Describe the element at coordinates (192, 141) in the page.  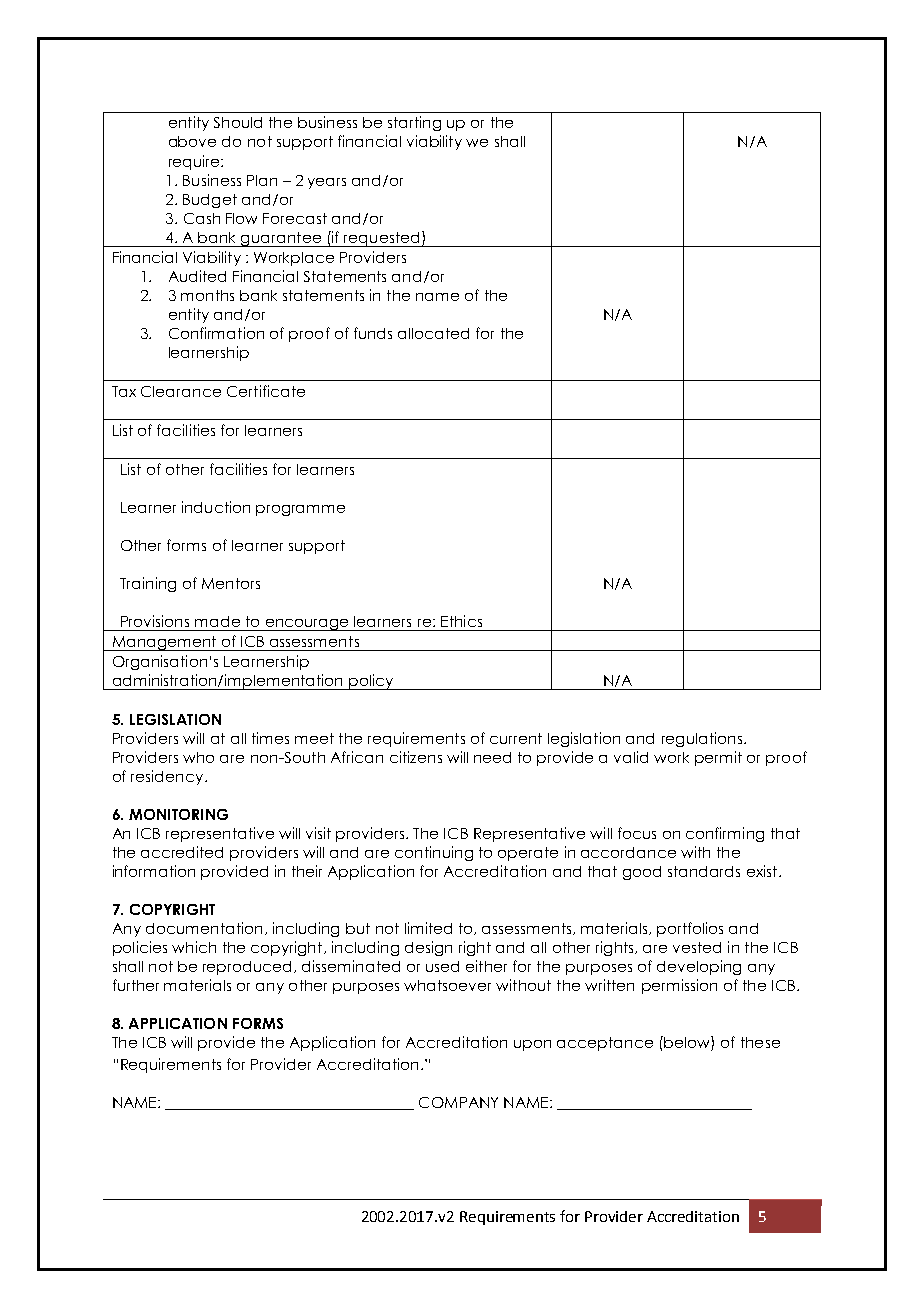
I see `above` at that location.
